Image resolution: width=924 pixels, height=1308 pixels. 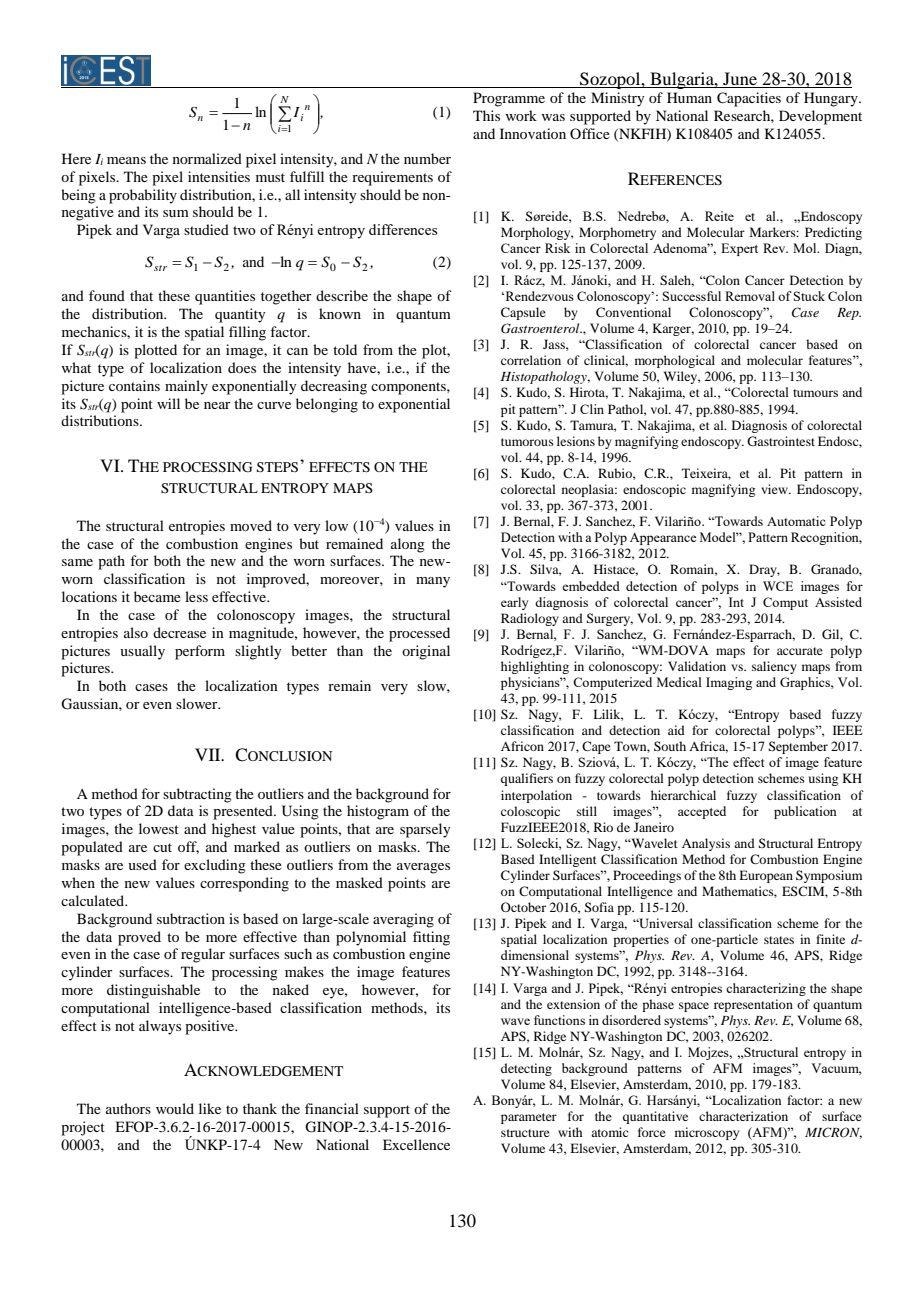 I want to click on This, so click(x=486, y=115).
